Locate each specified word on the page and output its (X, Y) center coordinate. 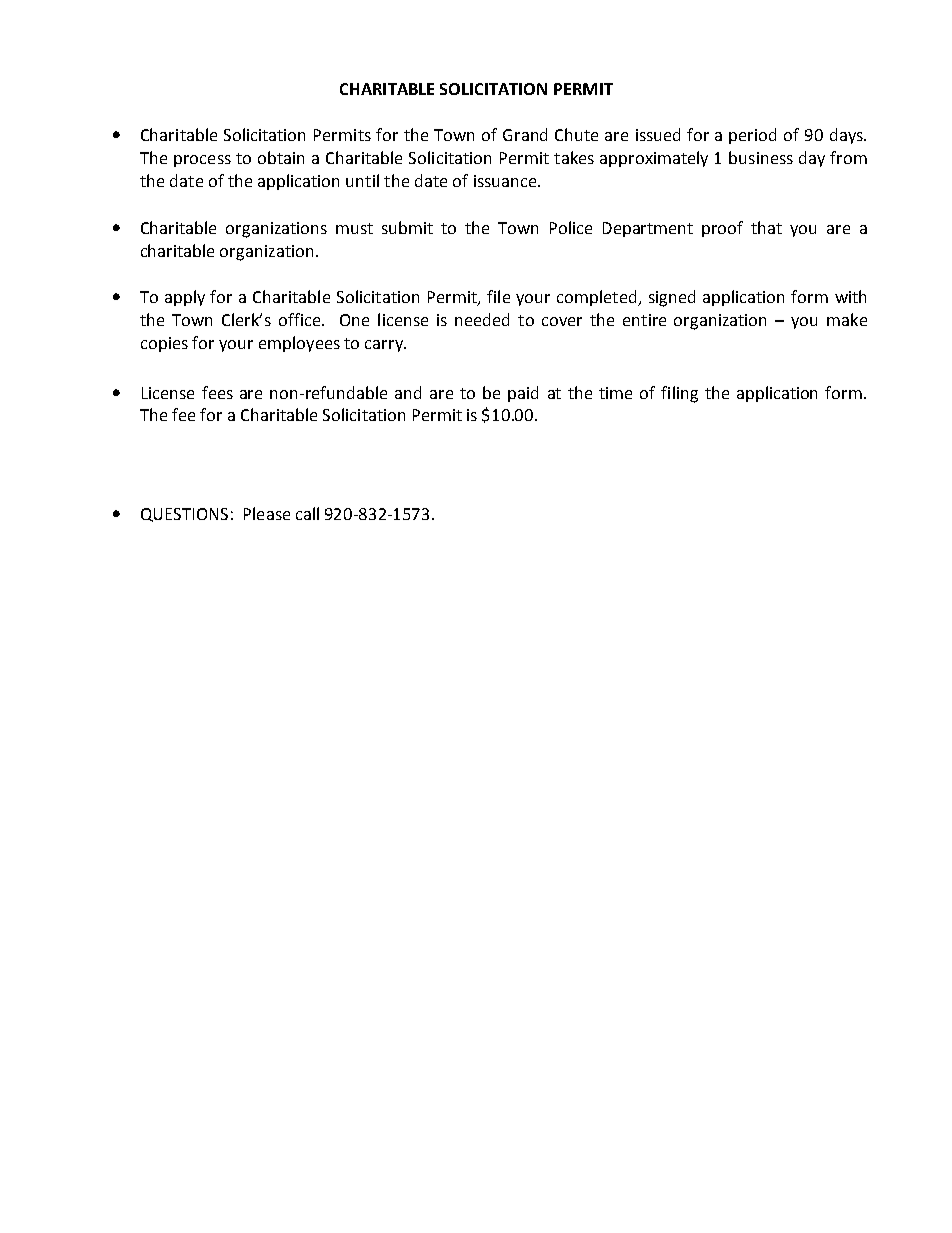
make (847, 319)
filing (679, 394)
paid (523, 394)
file (498, 296)
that (766, 227)
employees (299, 344)
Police (571, 227)
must (354, 228)
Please (267, 513)
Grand (525, 134)
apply (185, 298)
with (850, 296)
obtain (281, 157)
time (615, 393)
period (752, 136)
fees (217, 392)
